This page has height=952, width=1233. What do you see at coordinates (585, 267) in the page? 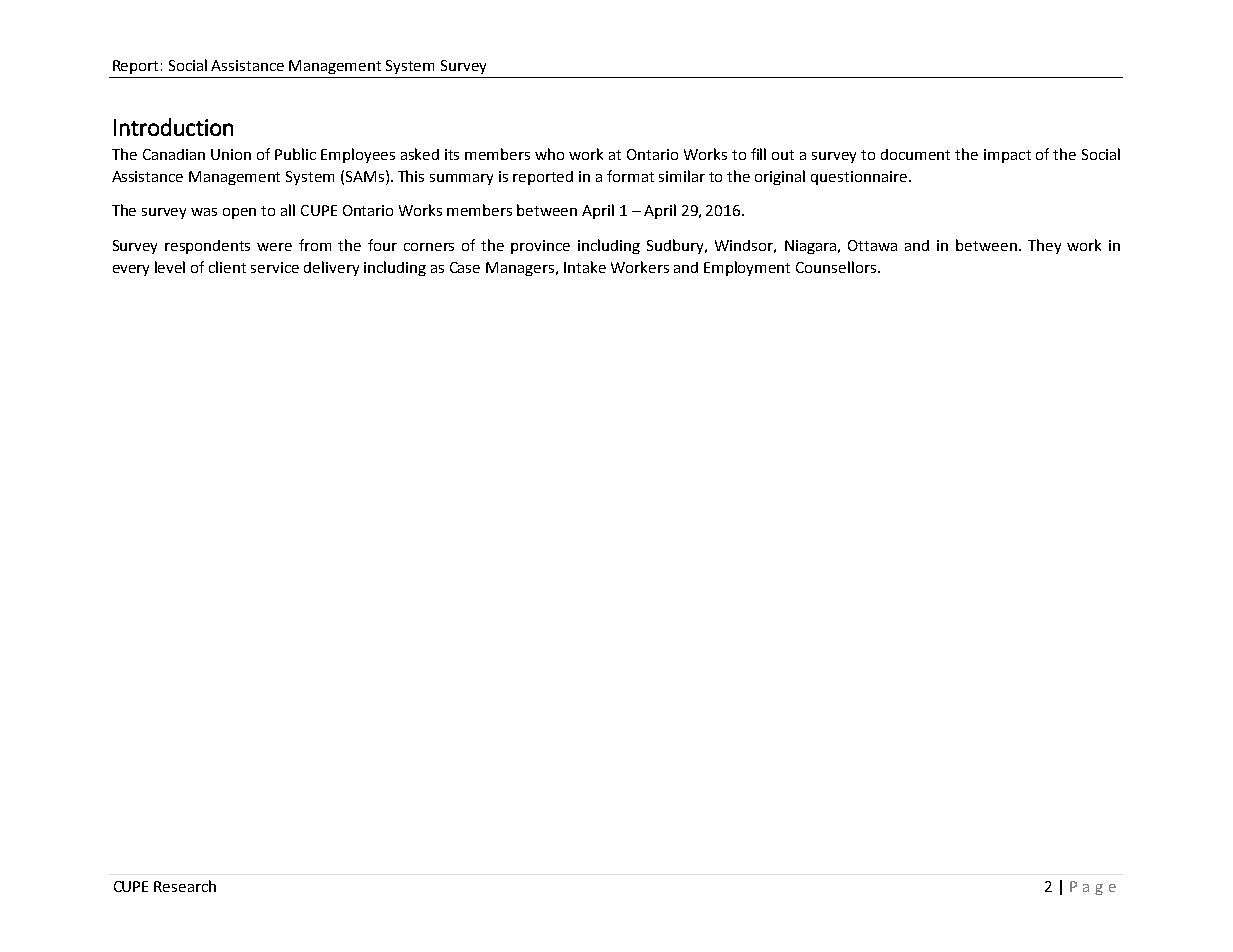
I see `Intake` at bounding box center [585, 267].
